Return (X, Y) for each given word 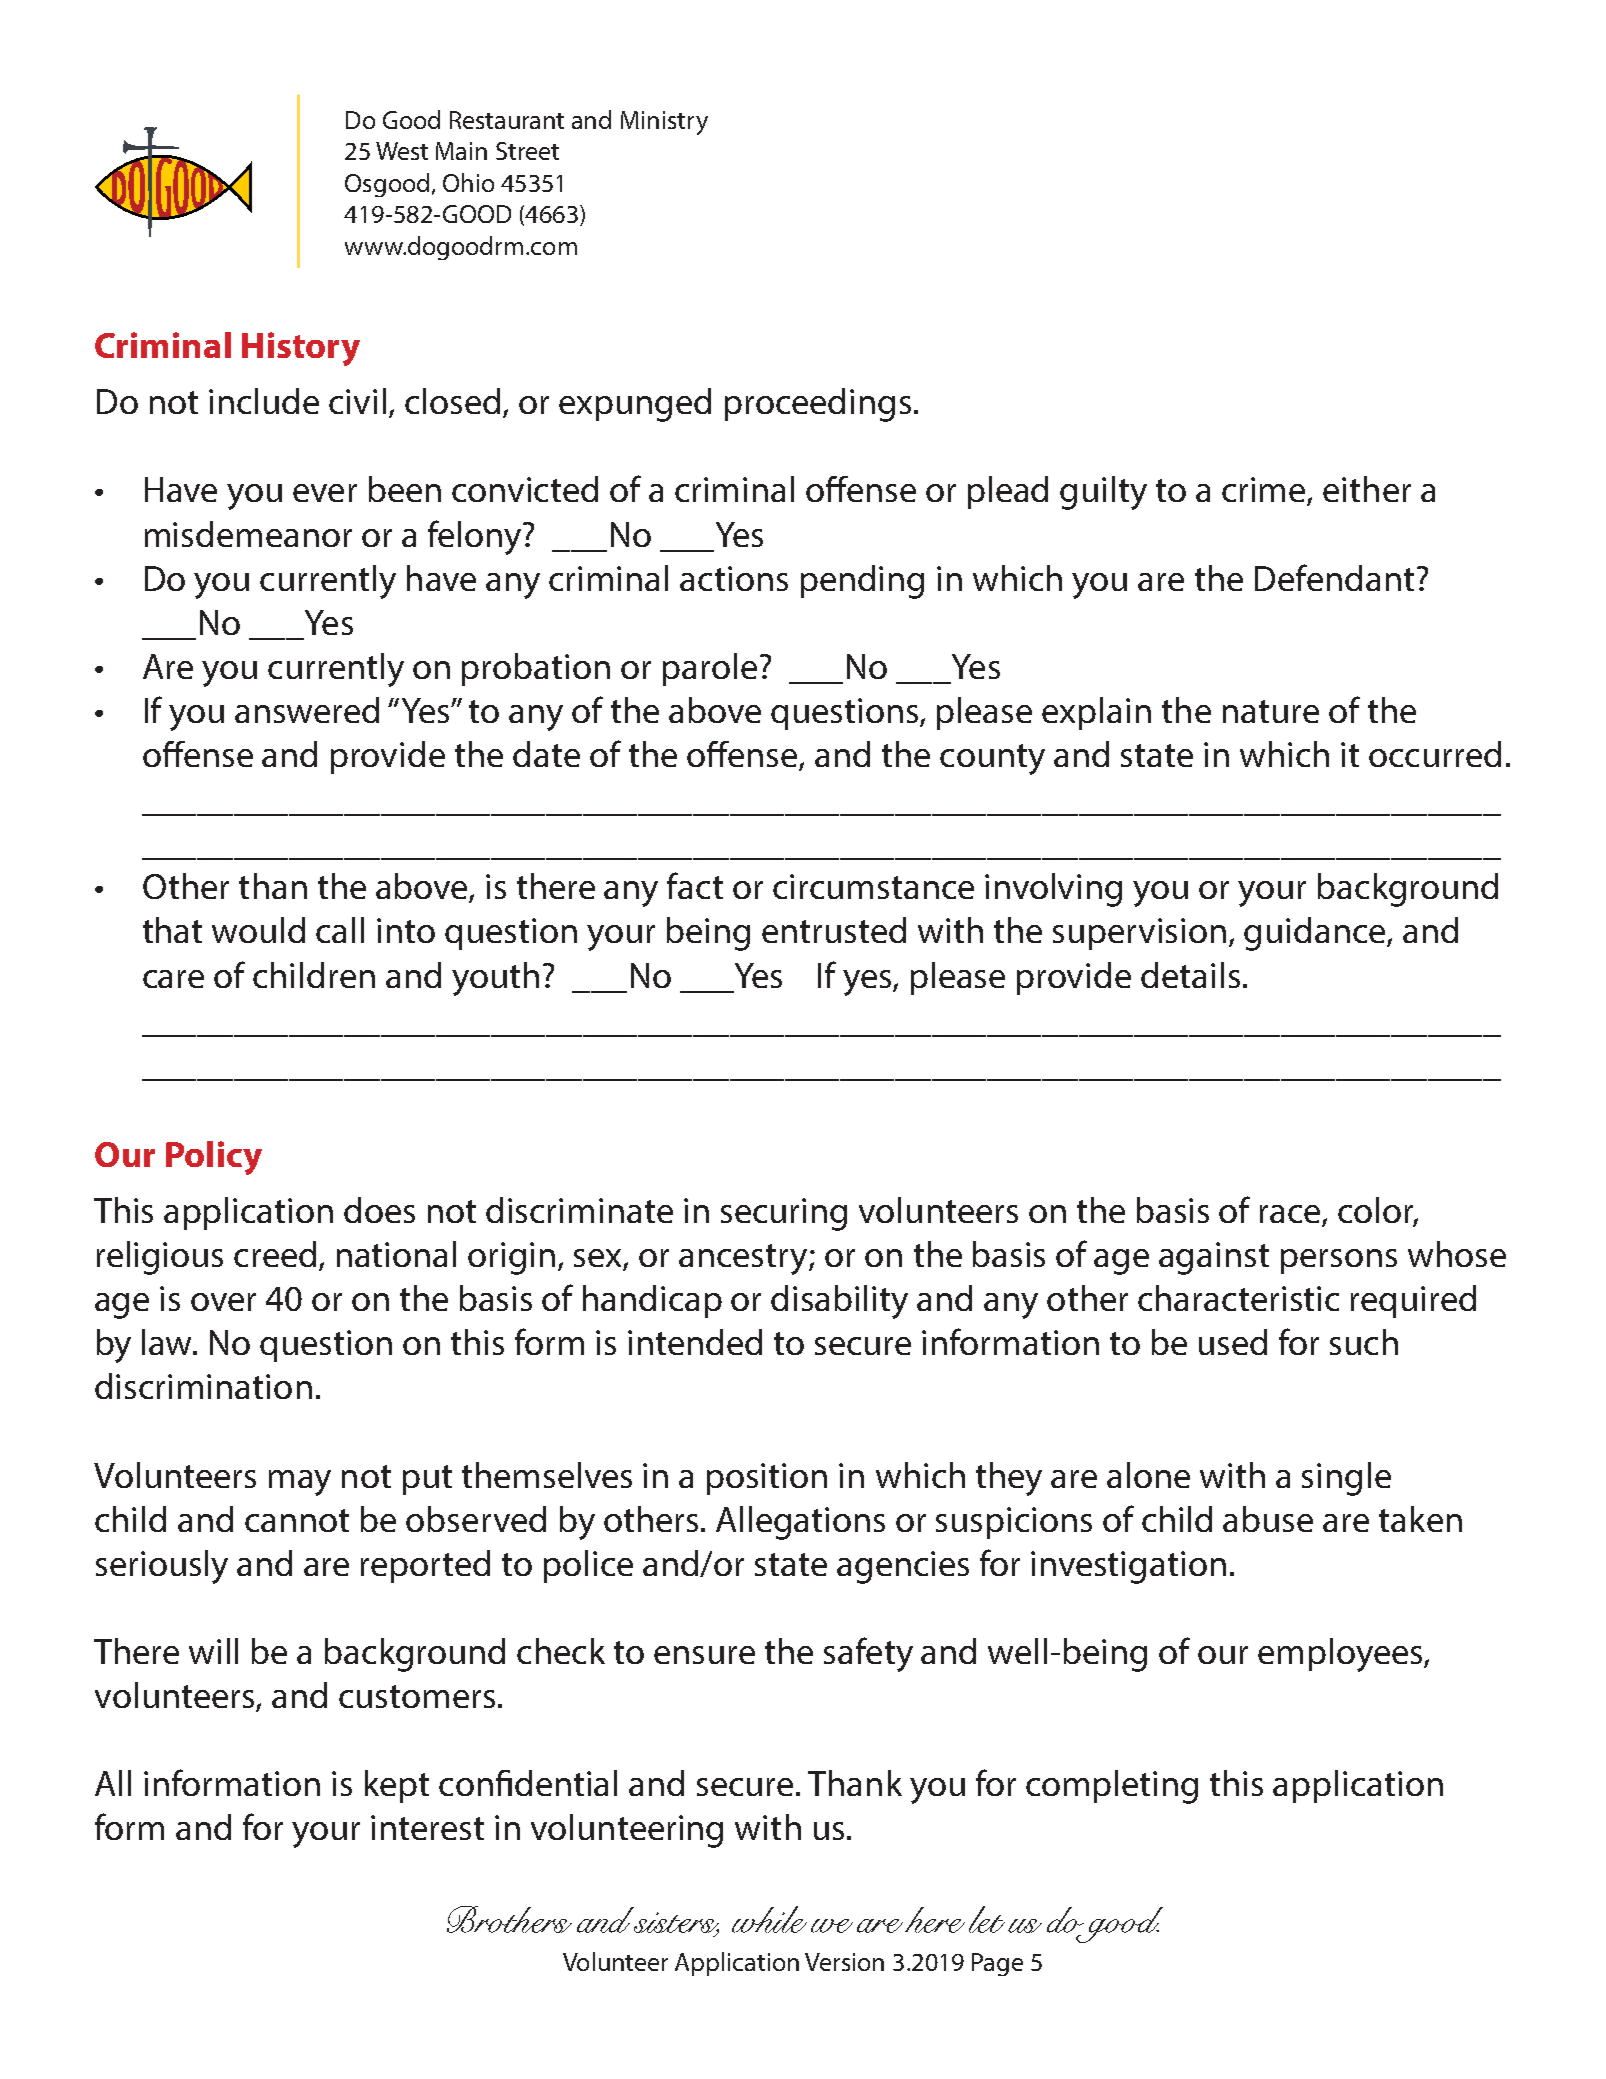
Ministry (664, 123)
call (340, 930)
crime (1265, 491)
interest (427, 1827)
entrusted (834, 930)
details (1190, 975)
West (402, 151)
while (769, 1919)
